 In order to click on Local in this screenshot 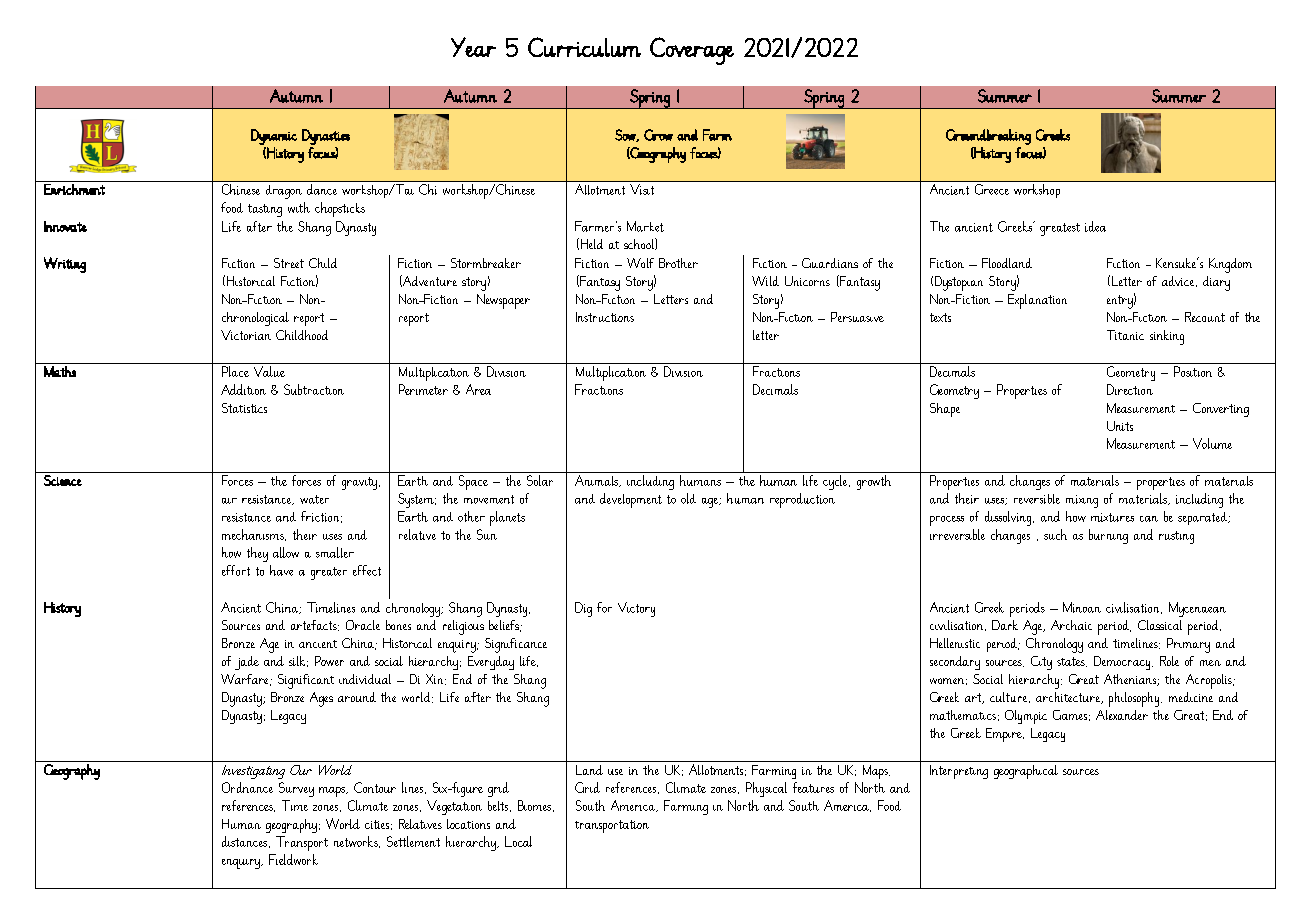, I will do `click(518, 841)`.
